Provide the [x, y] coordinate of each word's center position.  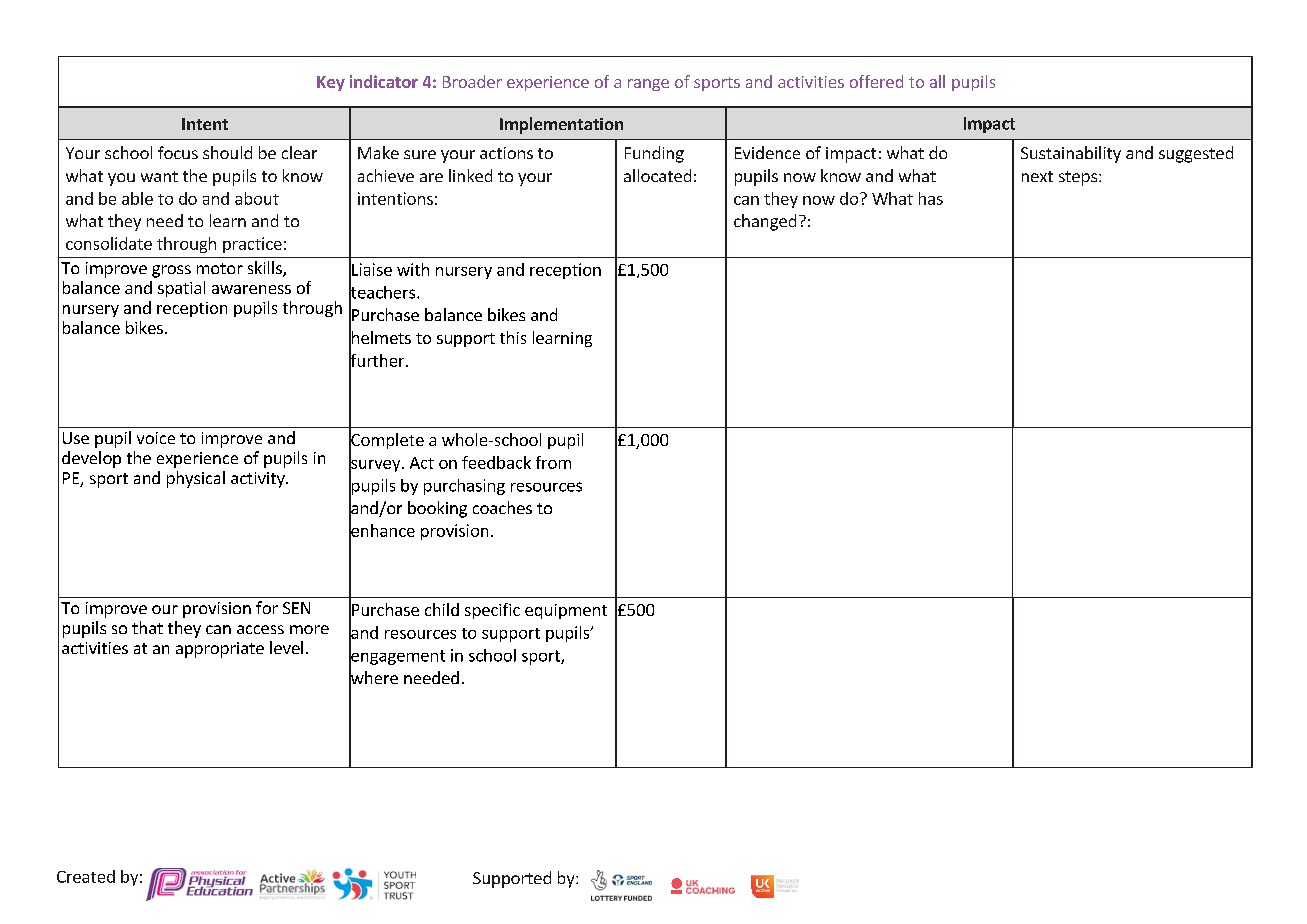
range [648, 85]
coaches [502, 507]
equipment [566, 611]
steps [1078, 178]
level [286, 647]
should [227, 152]
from [553, 462]
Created [86, 876]
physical [196, 479]
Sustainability [1071, 154]
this [513, 337]
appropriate [220, 650]
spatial [181, 289]
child [442, 609]
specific [492, 611]
